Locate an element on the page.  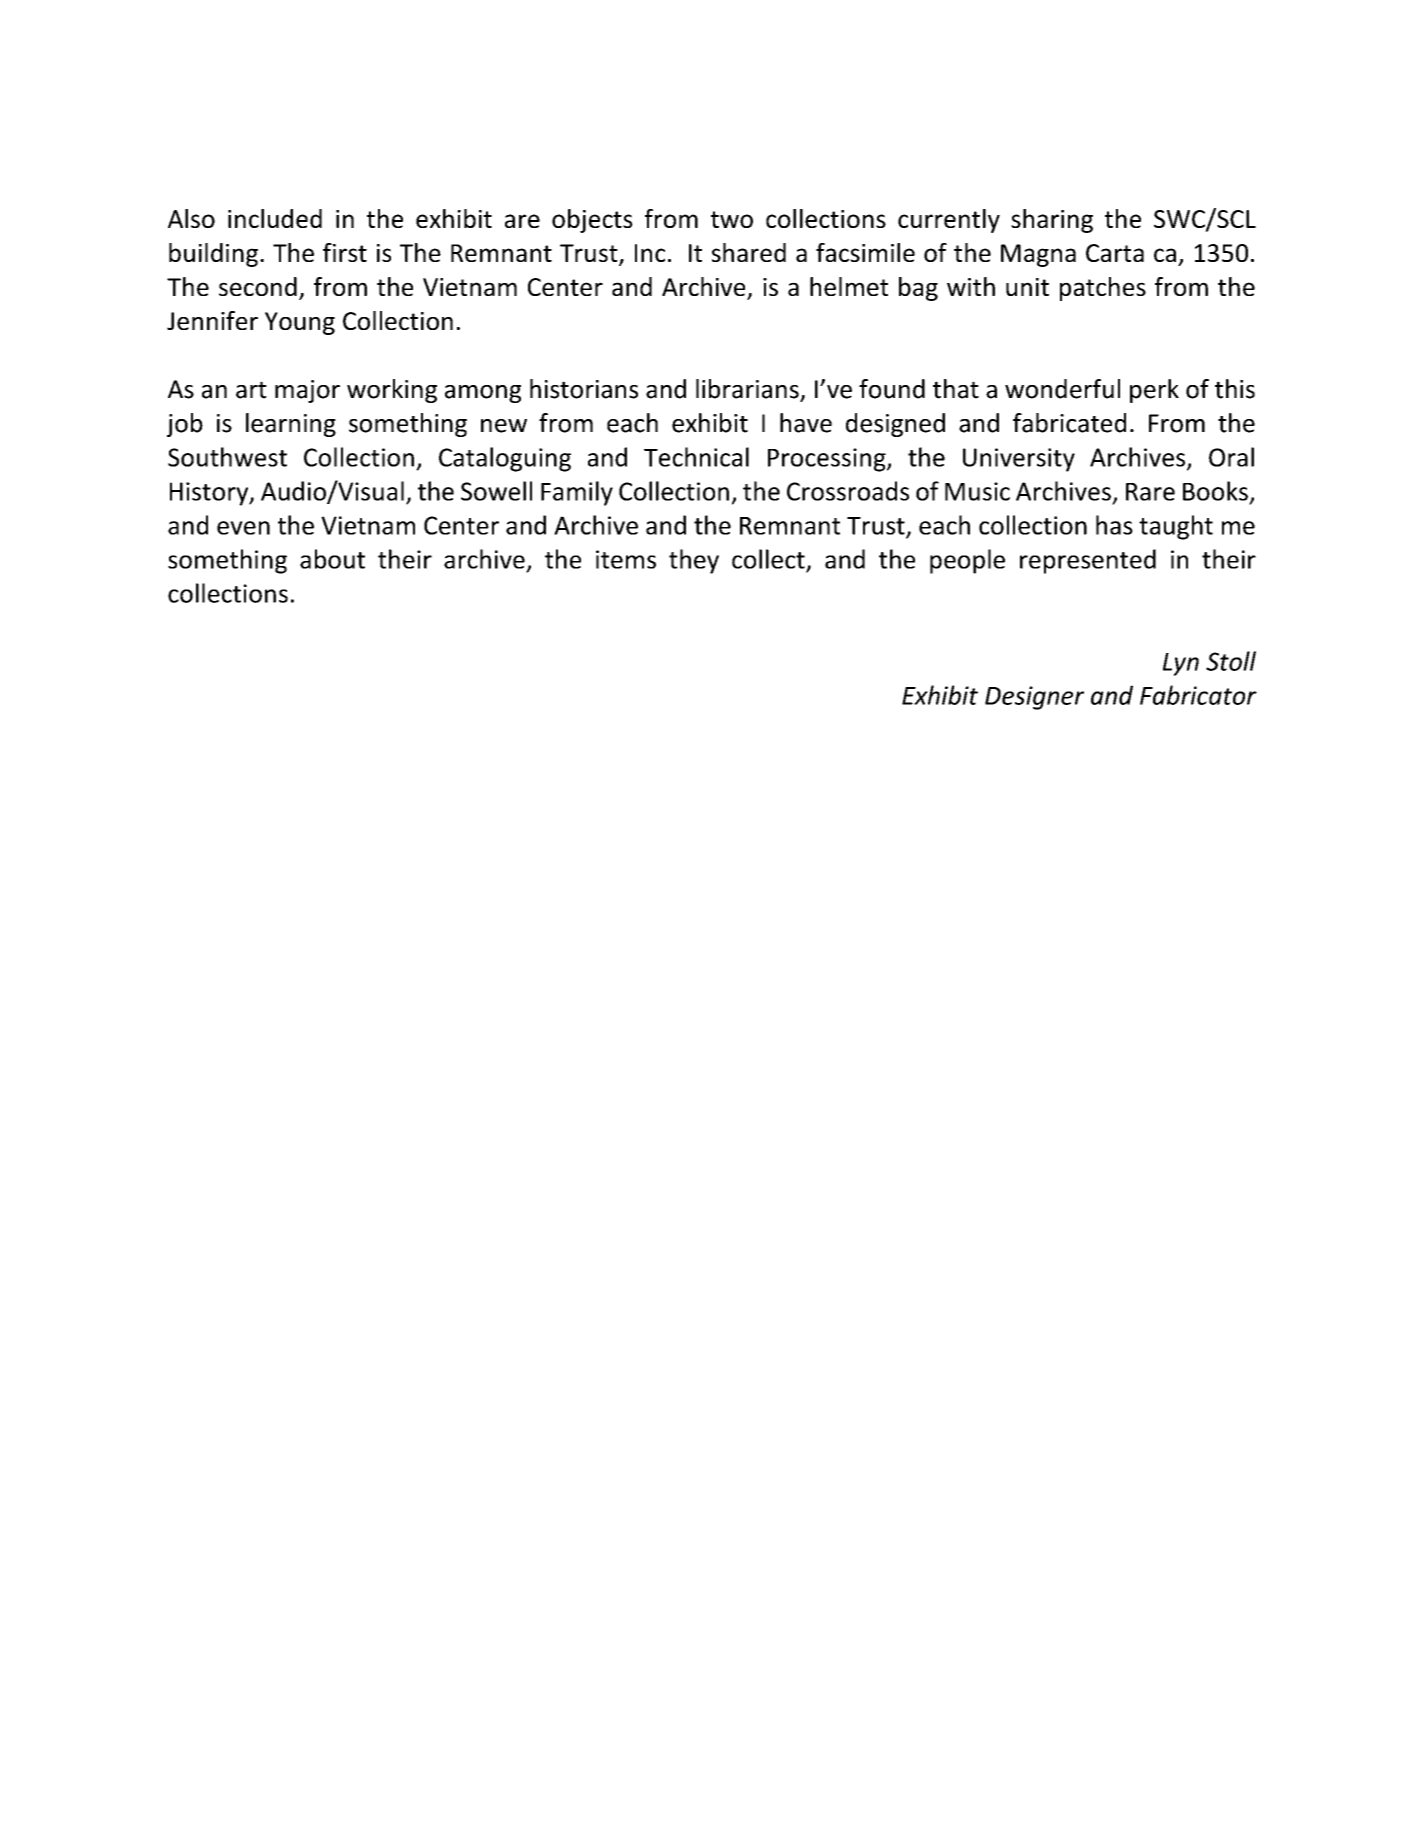
librarians is located at coordinates (748, 390).
